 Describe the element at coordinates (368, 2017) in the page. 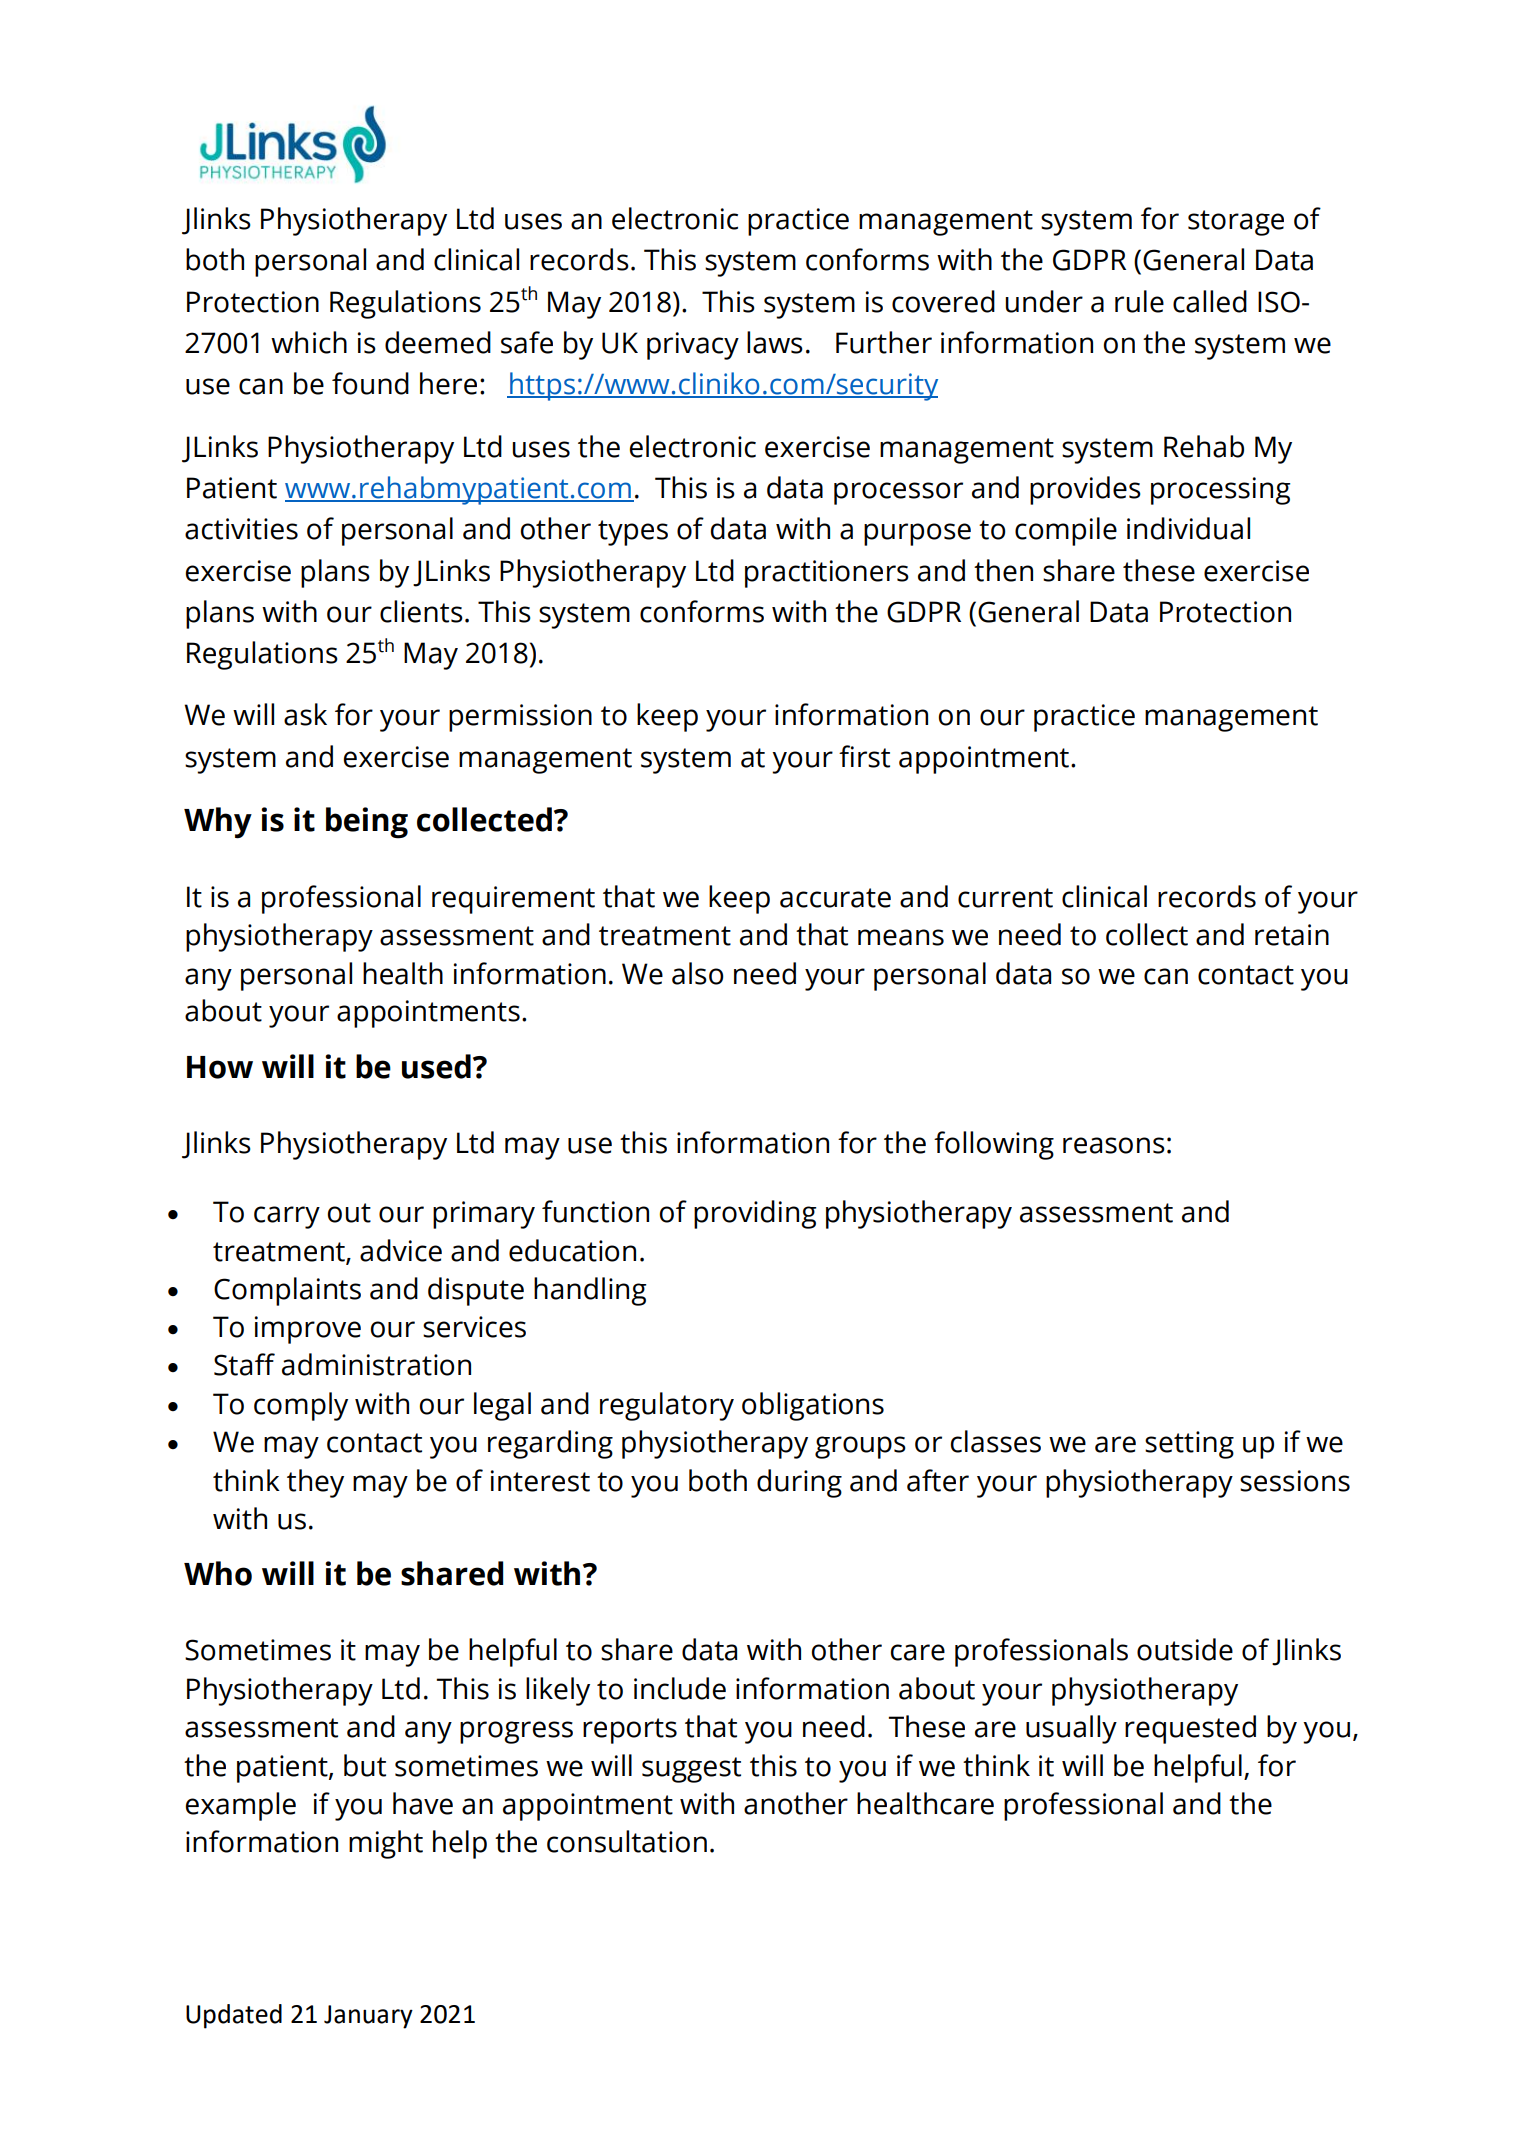

I see `January` at that location.
